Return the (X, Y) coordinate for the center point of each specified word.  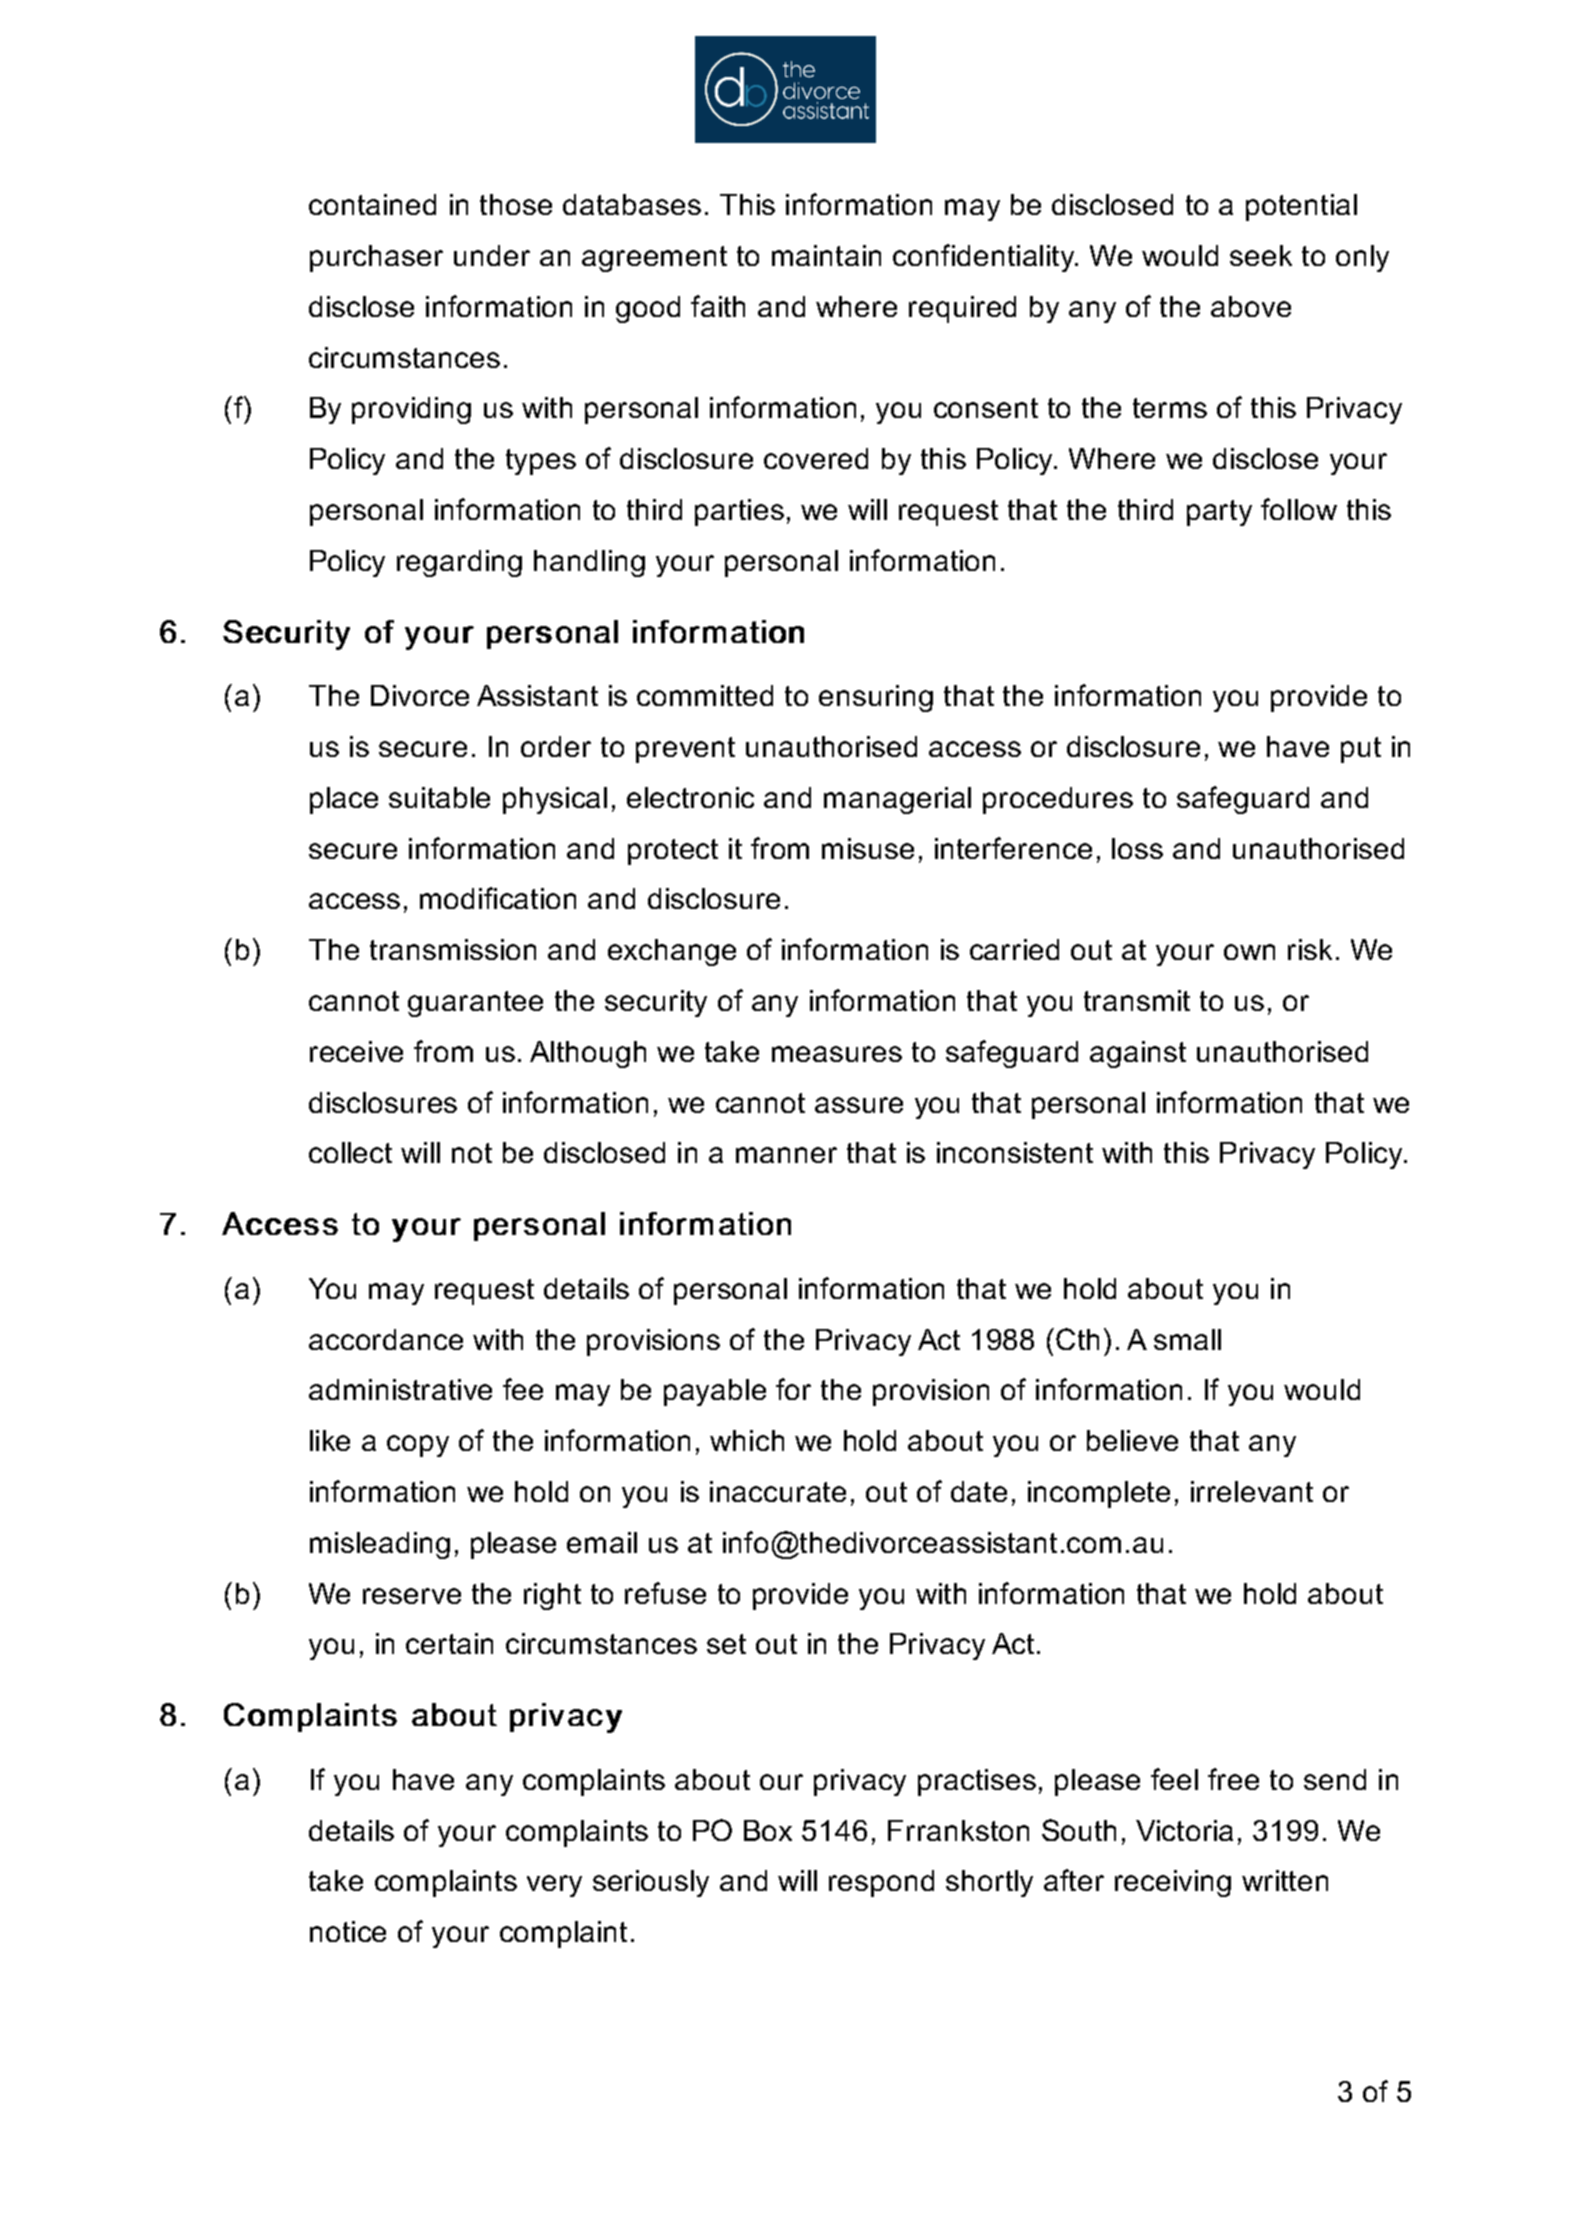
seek (1261, 255)
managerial (897, 800)
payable (715, 1392)
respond (881, 1883)
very (554, 1886)
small (1187, 1339)
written (1285, 1880)
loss (1137, 848)
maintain (826, 255)
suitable (439, 797)
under (492, 255)
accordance (386, 1339)
